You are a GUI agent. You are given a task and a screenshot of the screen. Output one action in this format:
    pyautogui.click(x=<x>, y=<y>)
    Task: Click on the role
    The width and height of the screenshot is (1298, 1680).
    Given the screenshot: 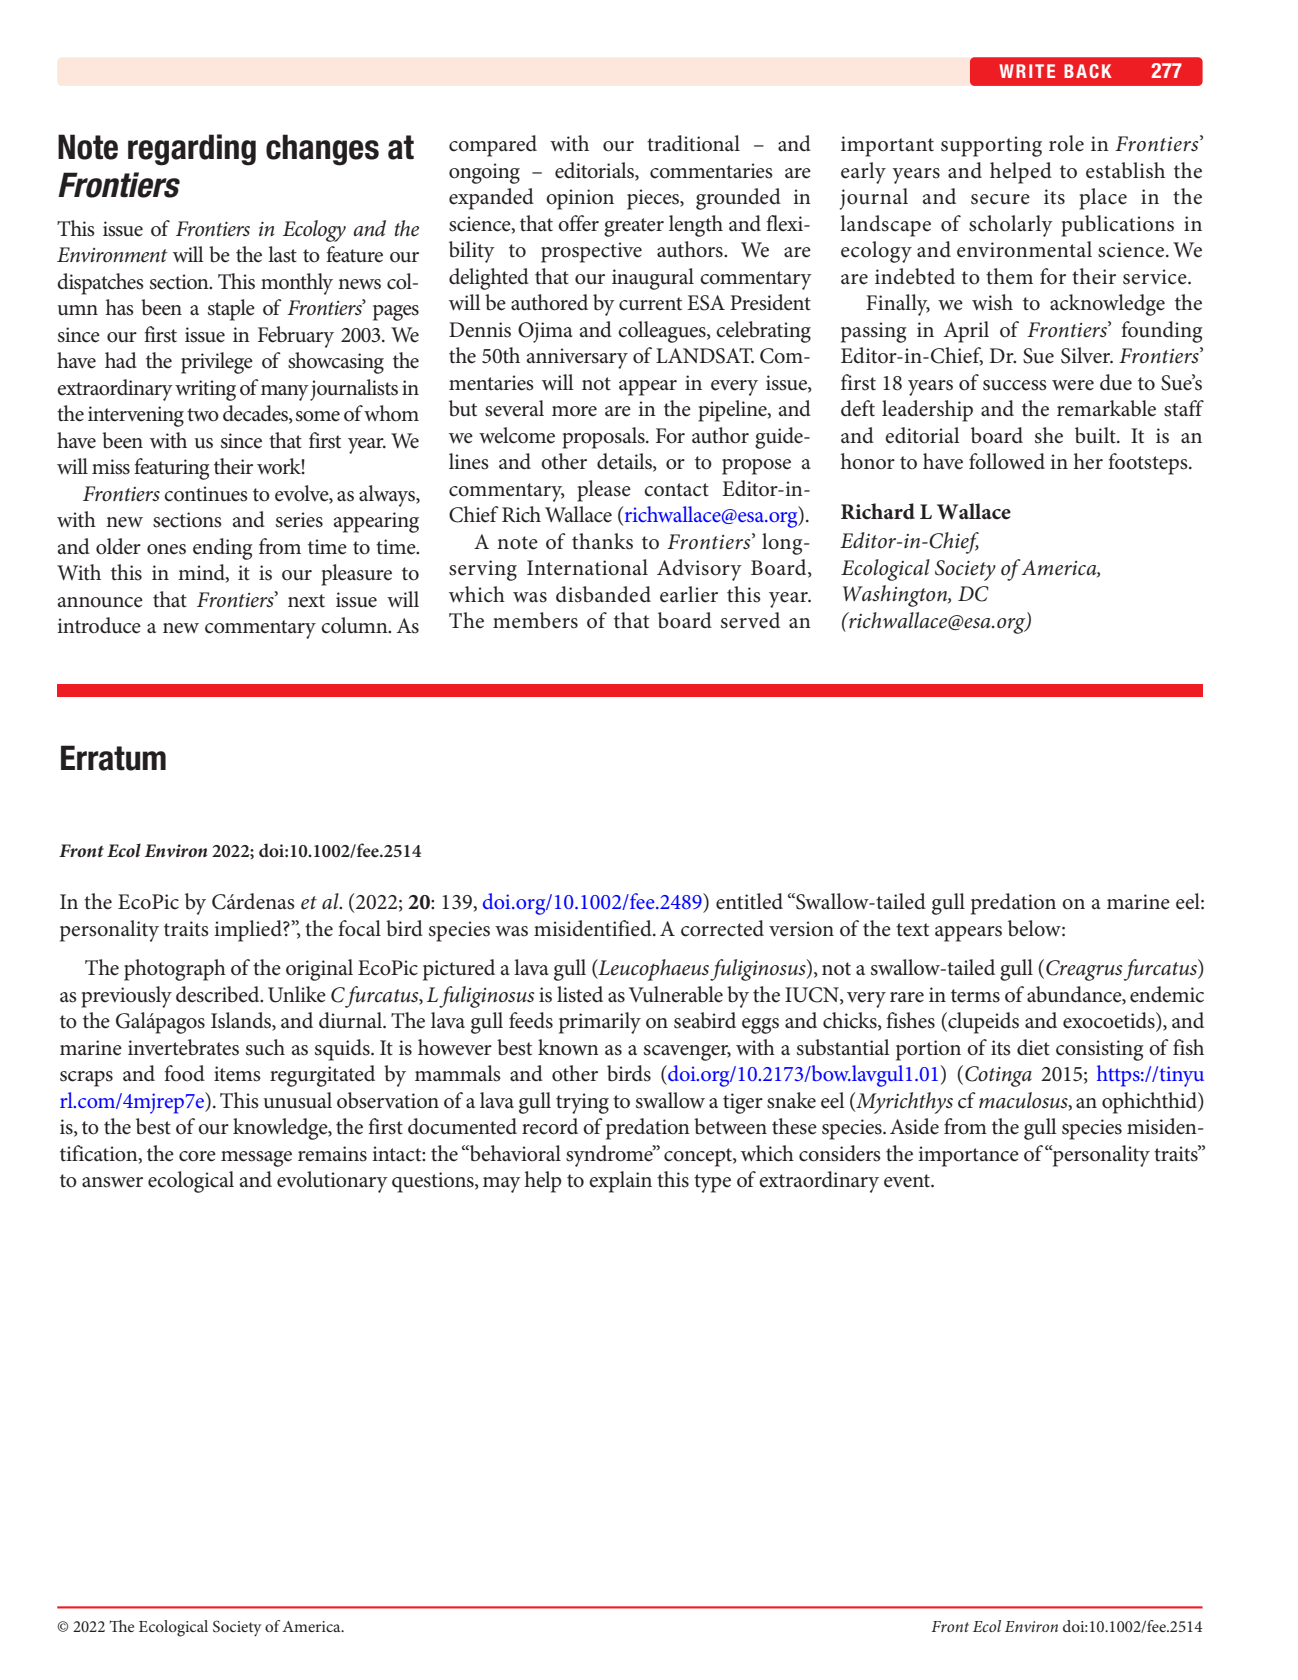 What is the action you would take?
    pyautogui.click(x=1066, y=143)
